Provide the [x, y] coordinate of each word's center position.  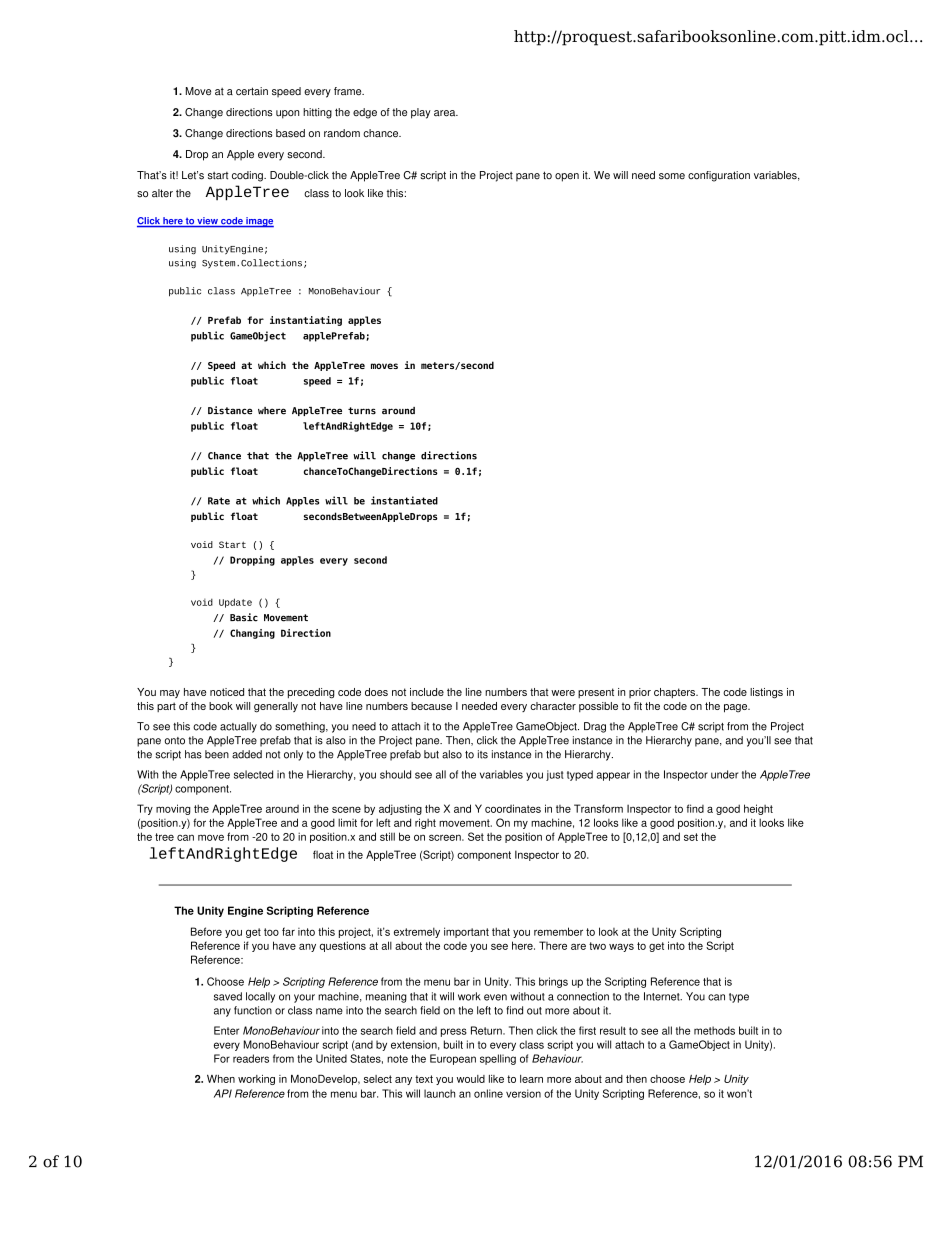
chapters [675, 693]
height [758, 809]
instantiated [404, 500]
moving [173, 809]
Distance [230, 410]
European [453, 1059]
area [446, 113]
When [221, 1078]
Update [235, 603]
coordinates [513, 808]
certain [252, 91]
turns [362, 411]
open [567, 177]
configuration [719, 176]
